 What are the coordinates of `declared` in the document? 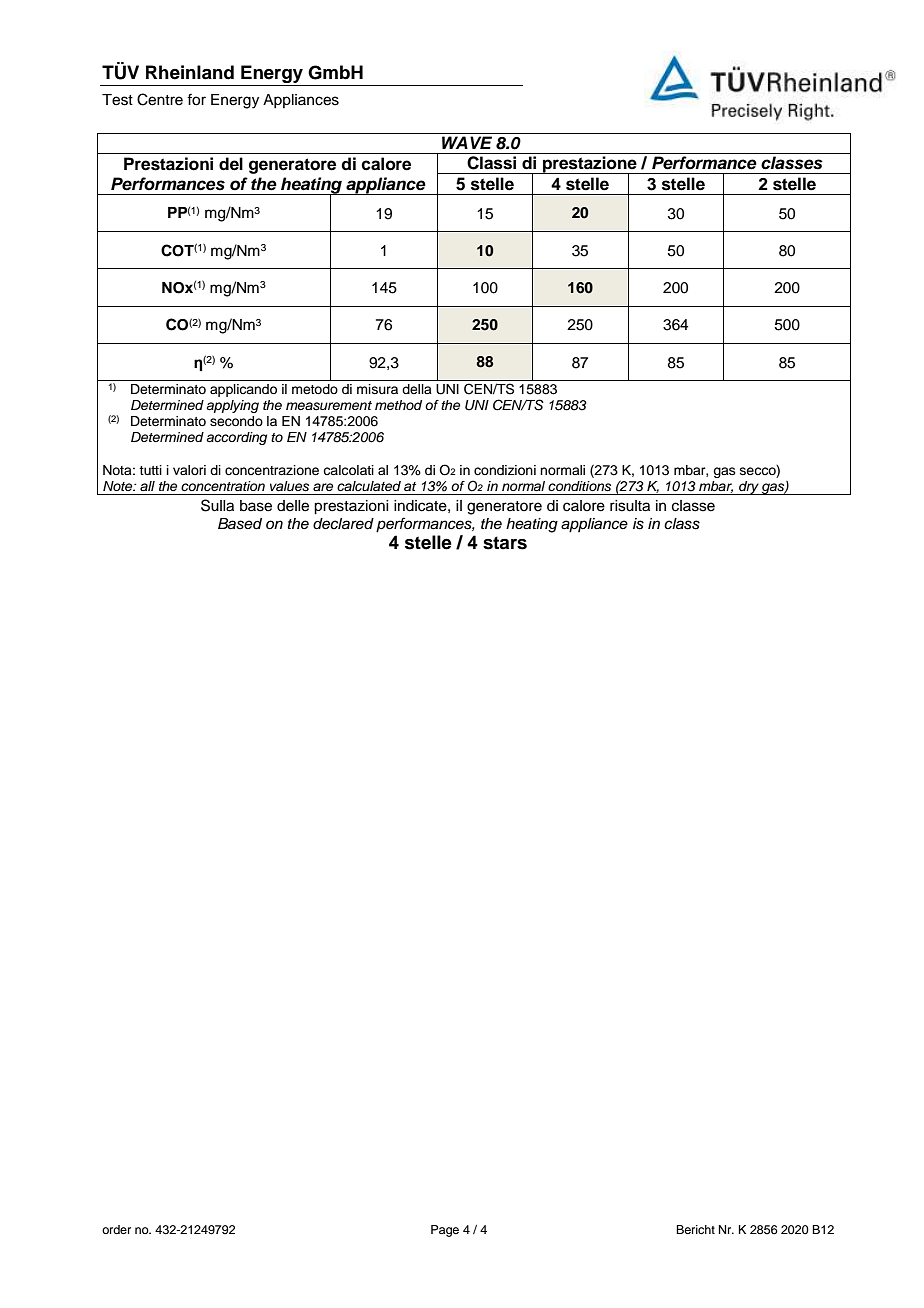 It's located at (343, 524).
